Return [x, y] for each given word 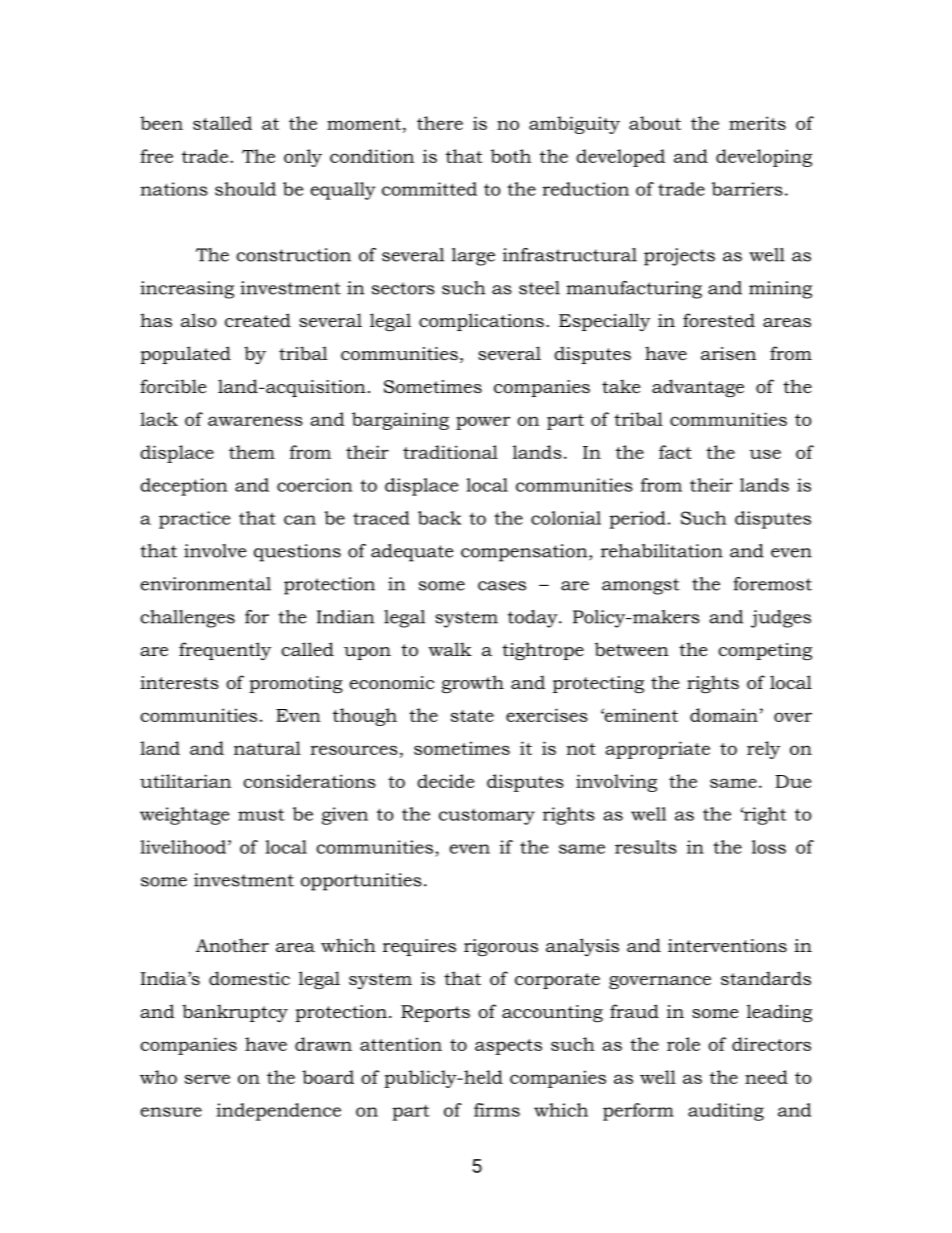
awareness [255, 421]
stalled [222, 123]
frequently [225, 651]
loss [769, 847]
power [483, 423]
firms [497, 1110]
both [511, 156]
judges [781, 619]
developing [764, 158]
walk [450, 649]
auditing [726, 1112]
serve [207, 1079]
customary [487, 817]
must [261, 815]
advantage [698, 388]
